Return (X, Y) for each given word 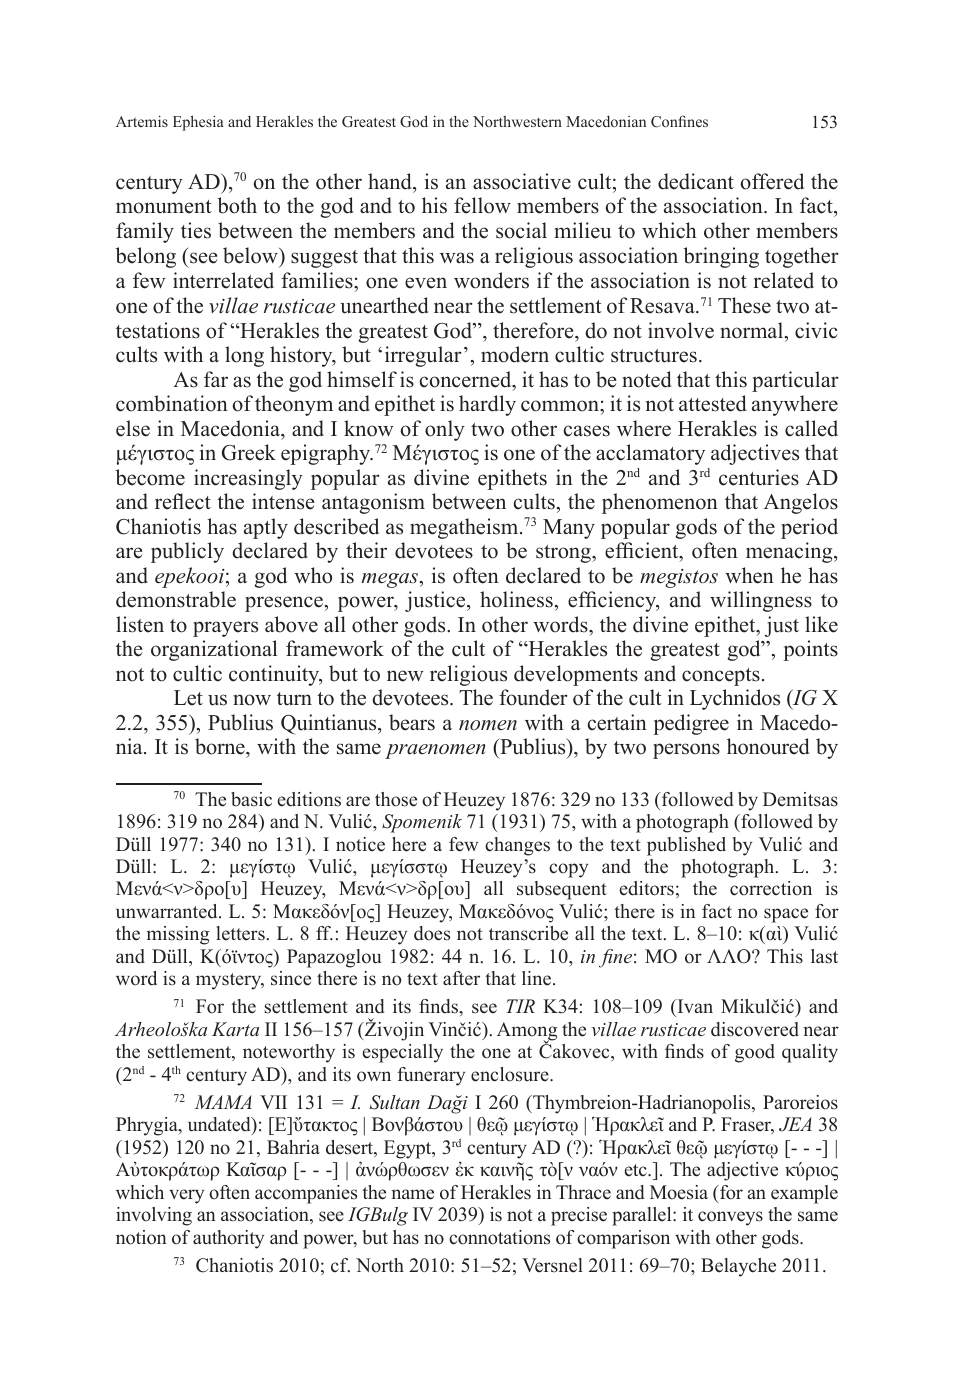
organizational (214, 650)
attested (712, 403)
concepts (721, 677)
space (786, 915)
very (186, 1196)
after (461, 978)
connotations (499, 1237)
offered (772, 181)
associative (522, 181)
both (237, 205)
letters (240, 933)
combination (172, 403)
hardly (487, 405)
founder (533, 697)
